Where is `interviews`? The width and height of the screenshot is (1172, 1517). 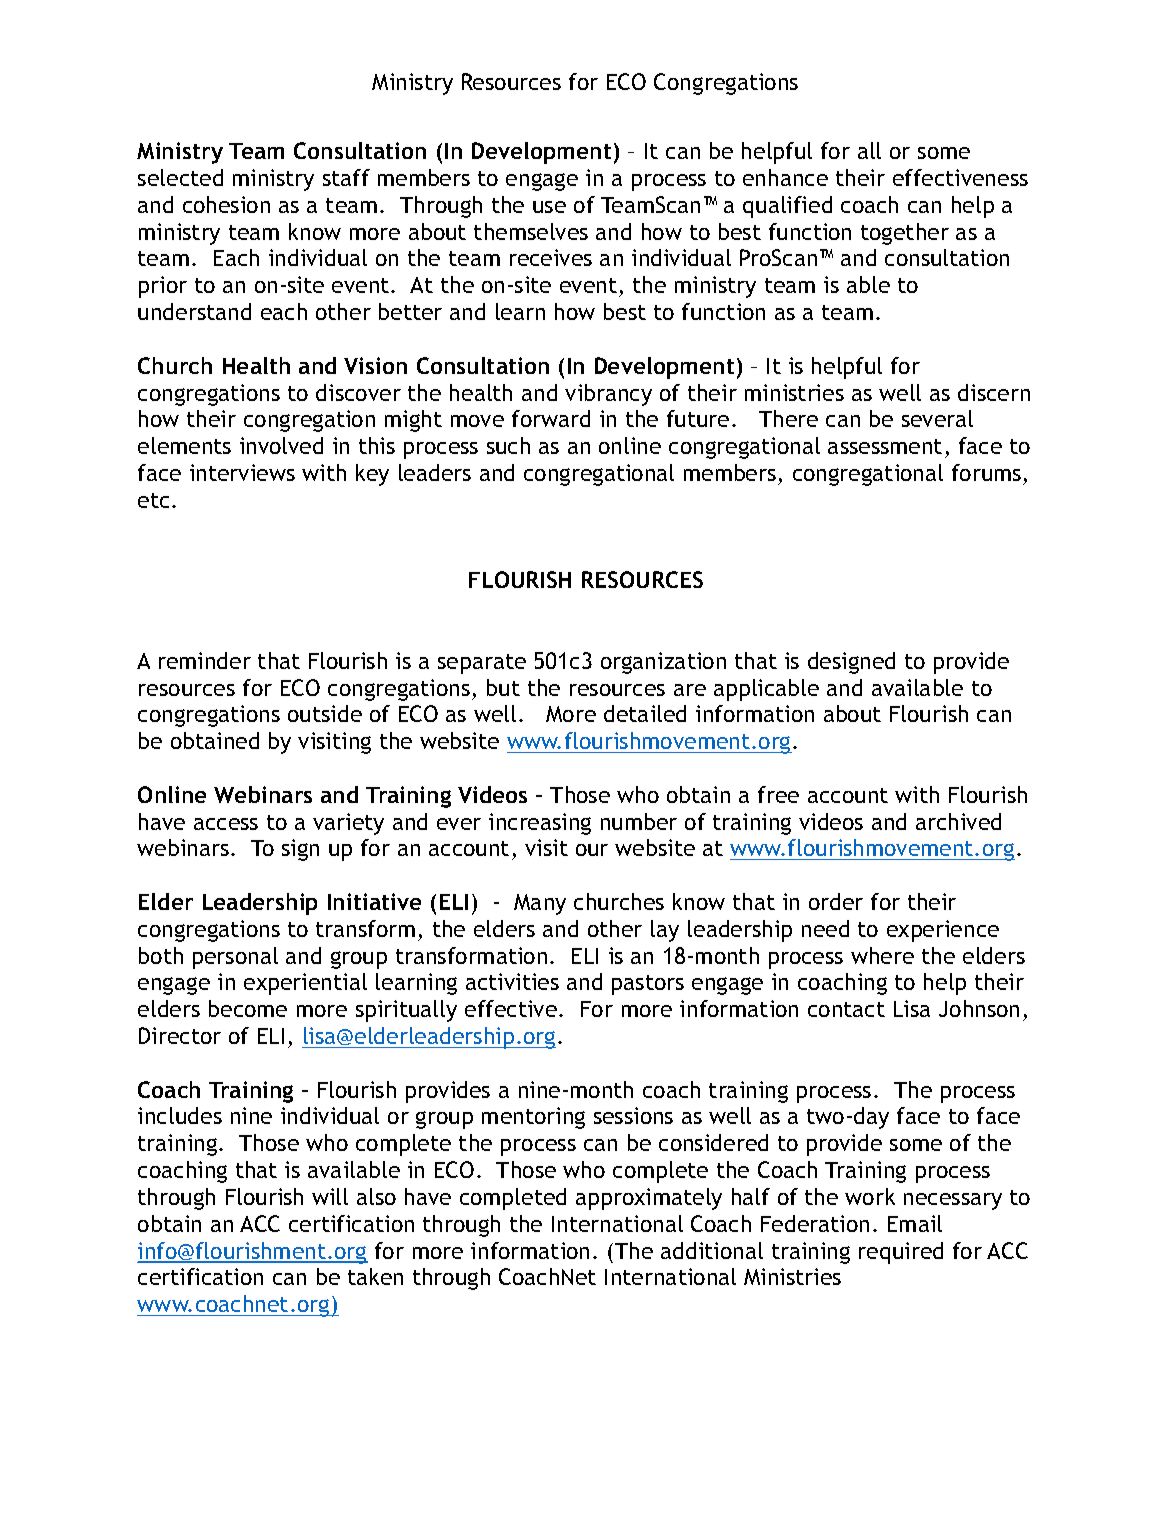 interviews is located at coordinates (242, 472).
